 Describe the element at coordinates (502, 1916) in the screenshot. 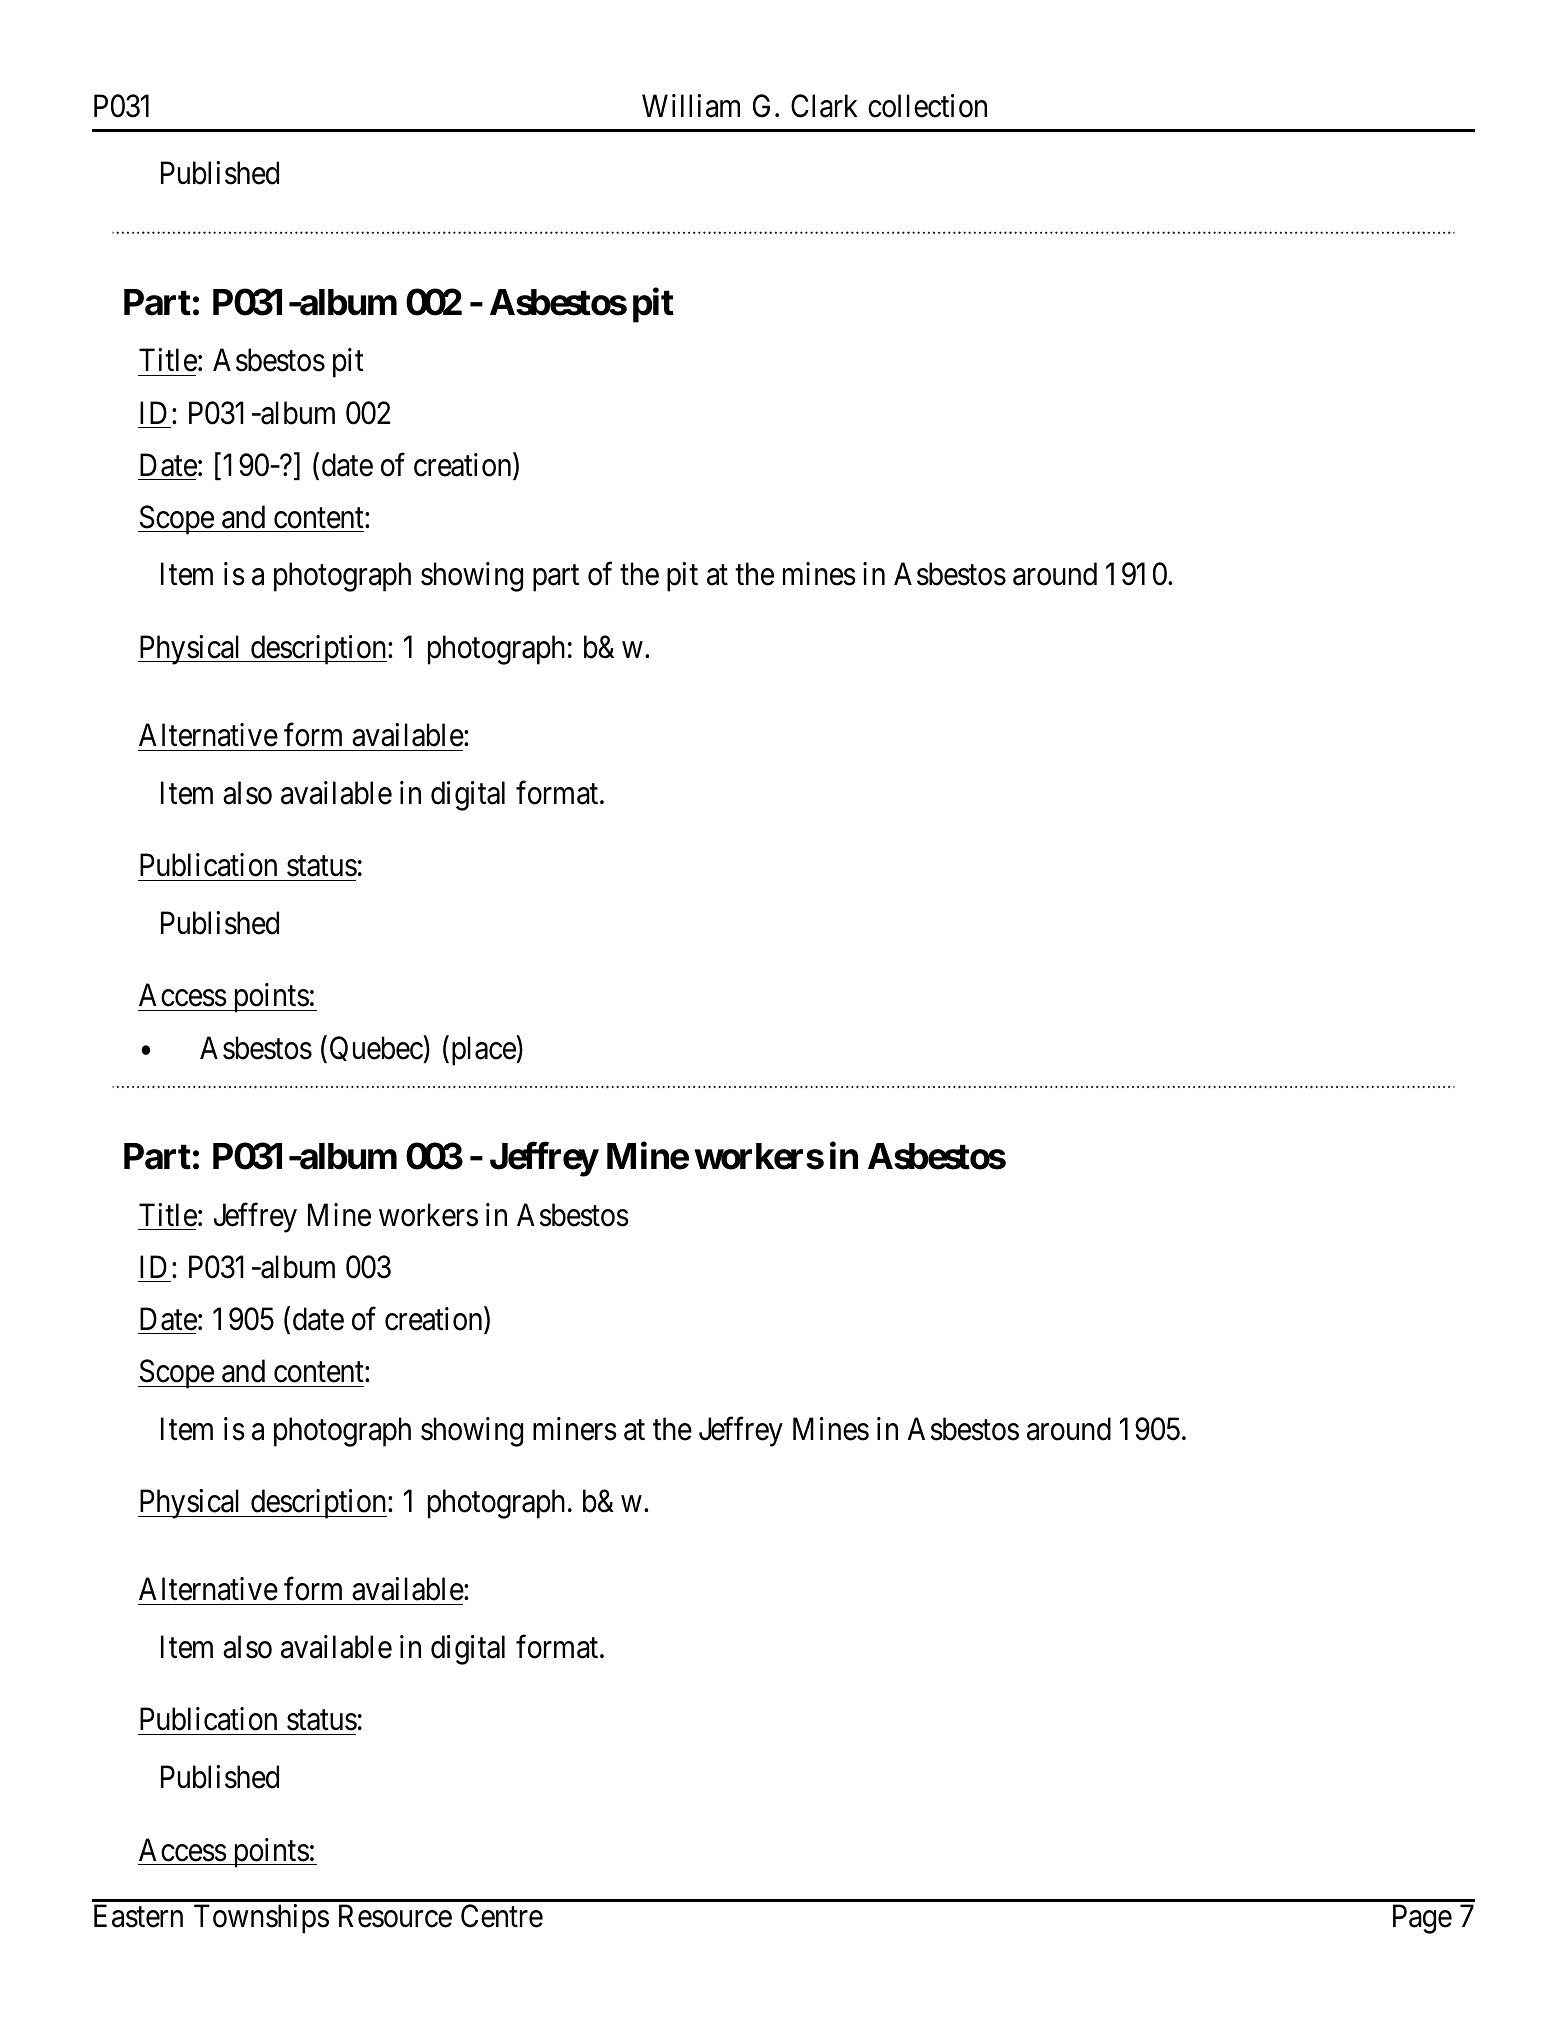

I see `Centre` at that location.
